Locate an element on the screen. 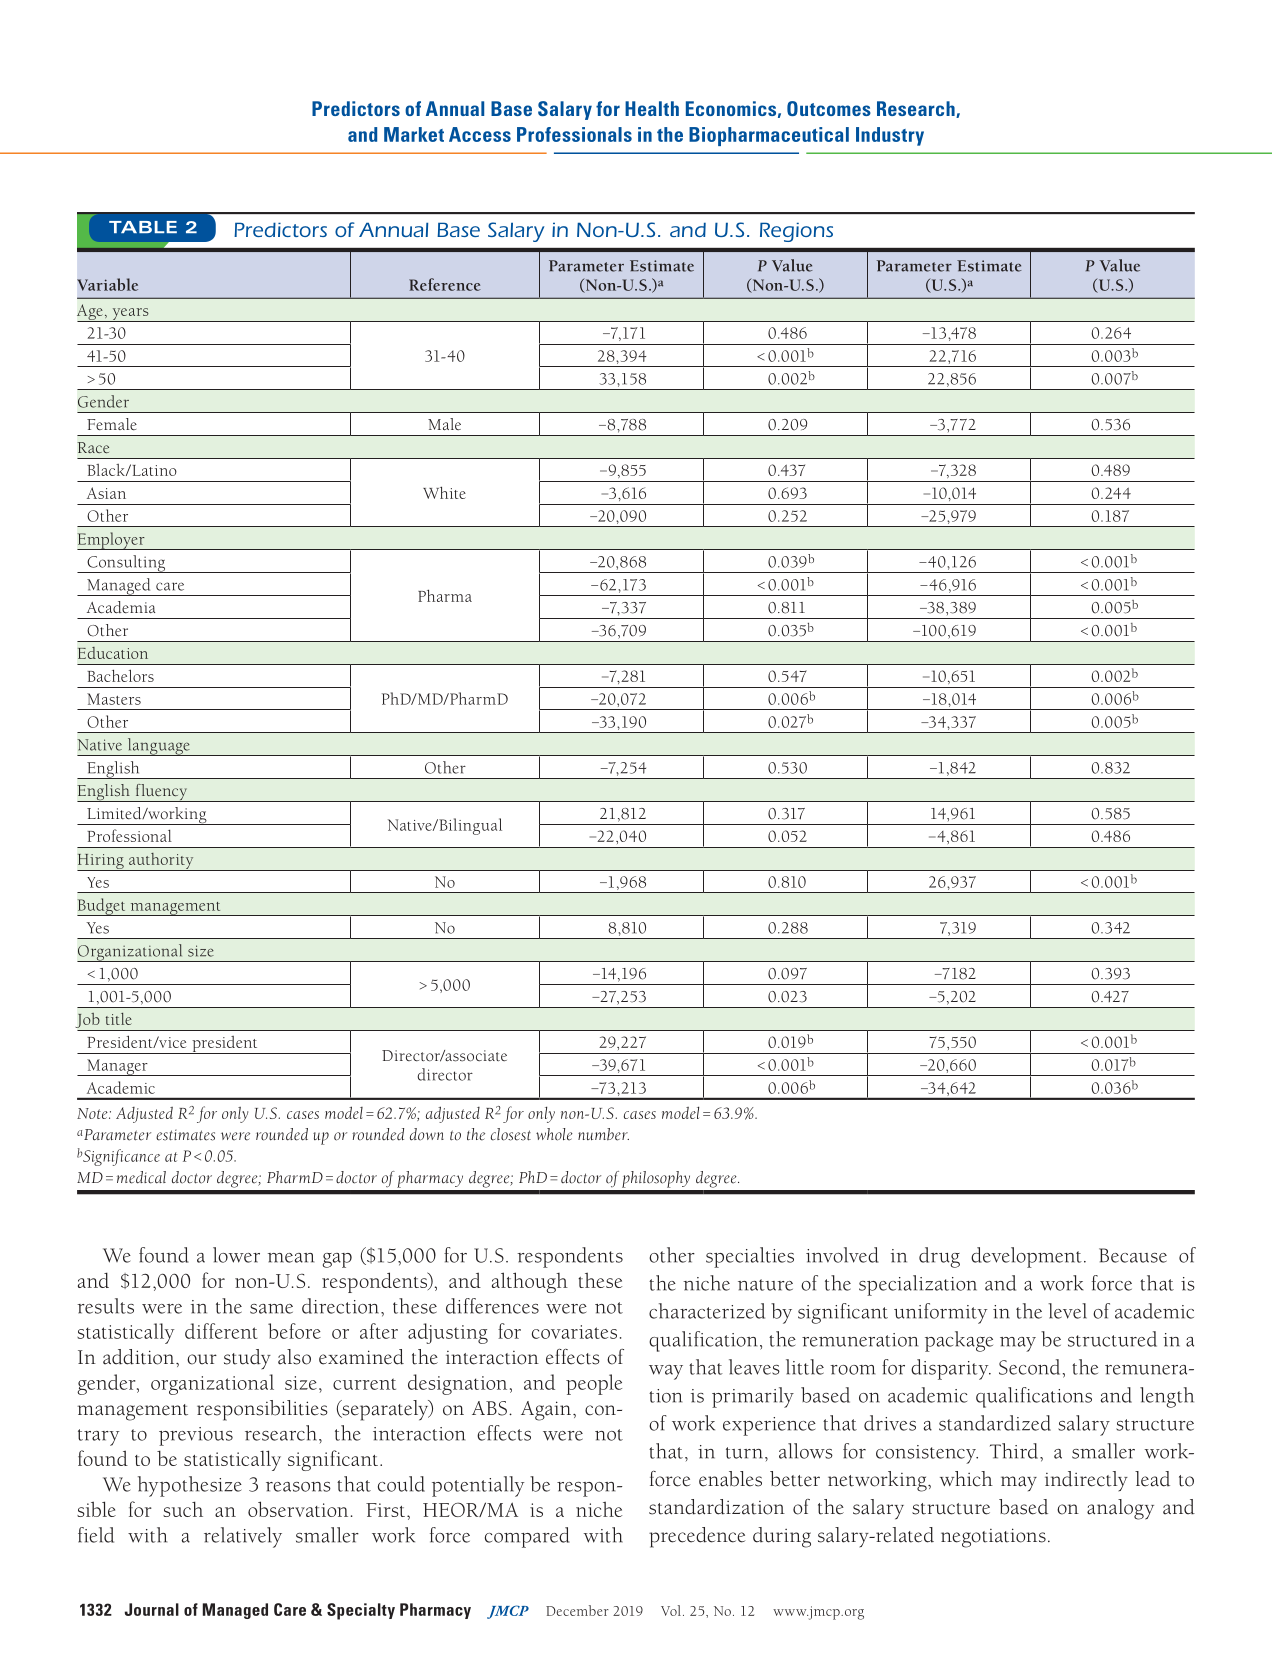 This screenshot has width=1272, height=1677. number is located at coordinates (603, 1134).
